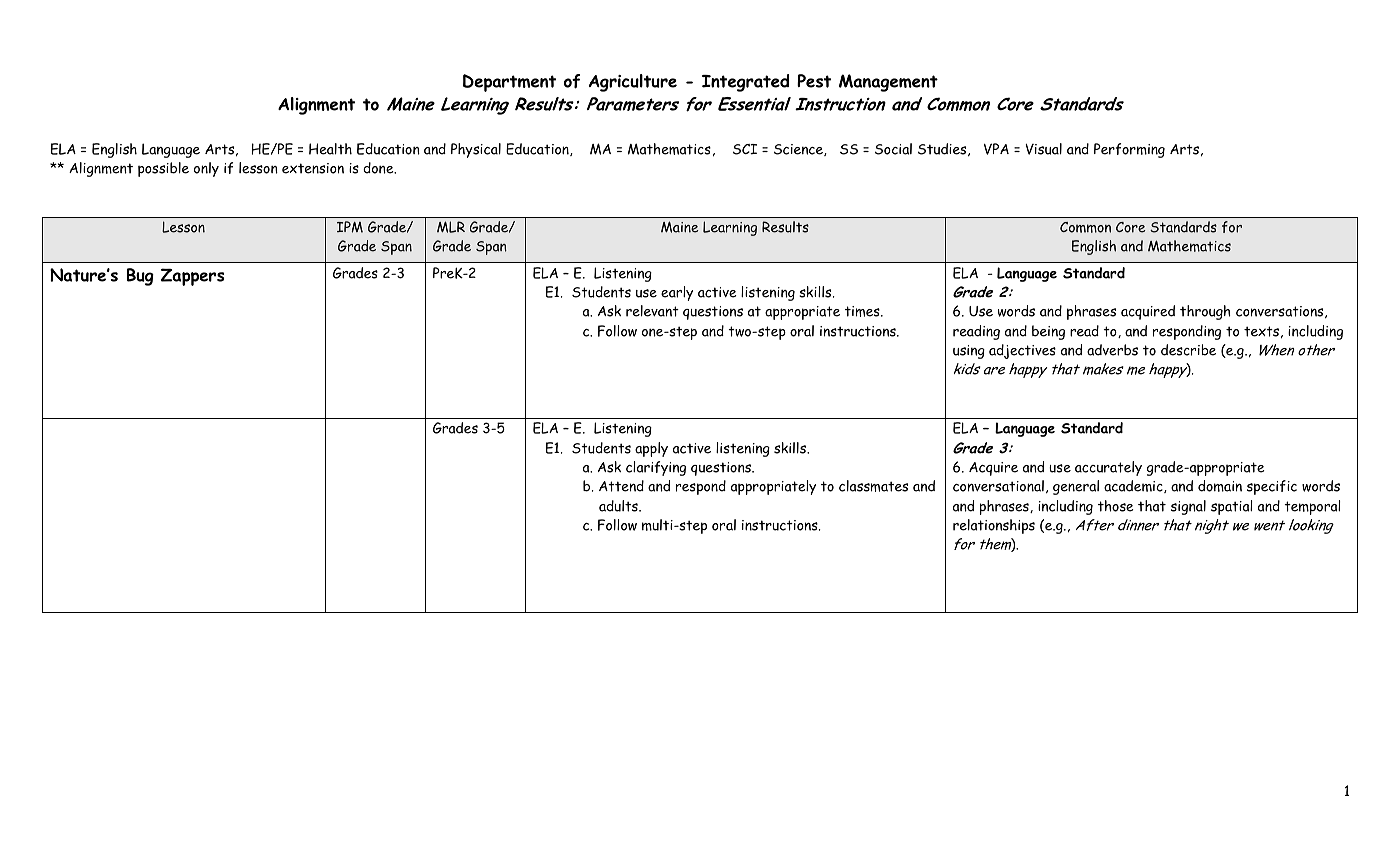 This screenshot has width=1400, height=850. What do you see at coordinates (509, 83) in the screenshot?
I see `Department` at bounding box center [509, 83].
